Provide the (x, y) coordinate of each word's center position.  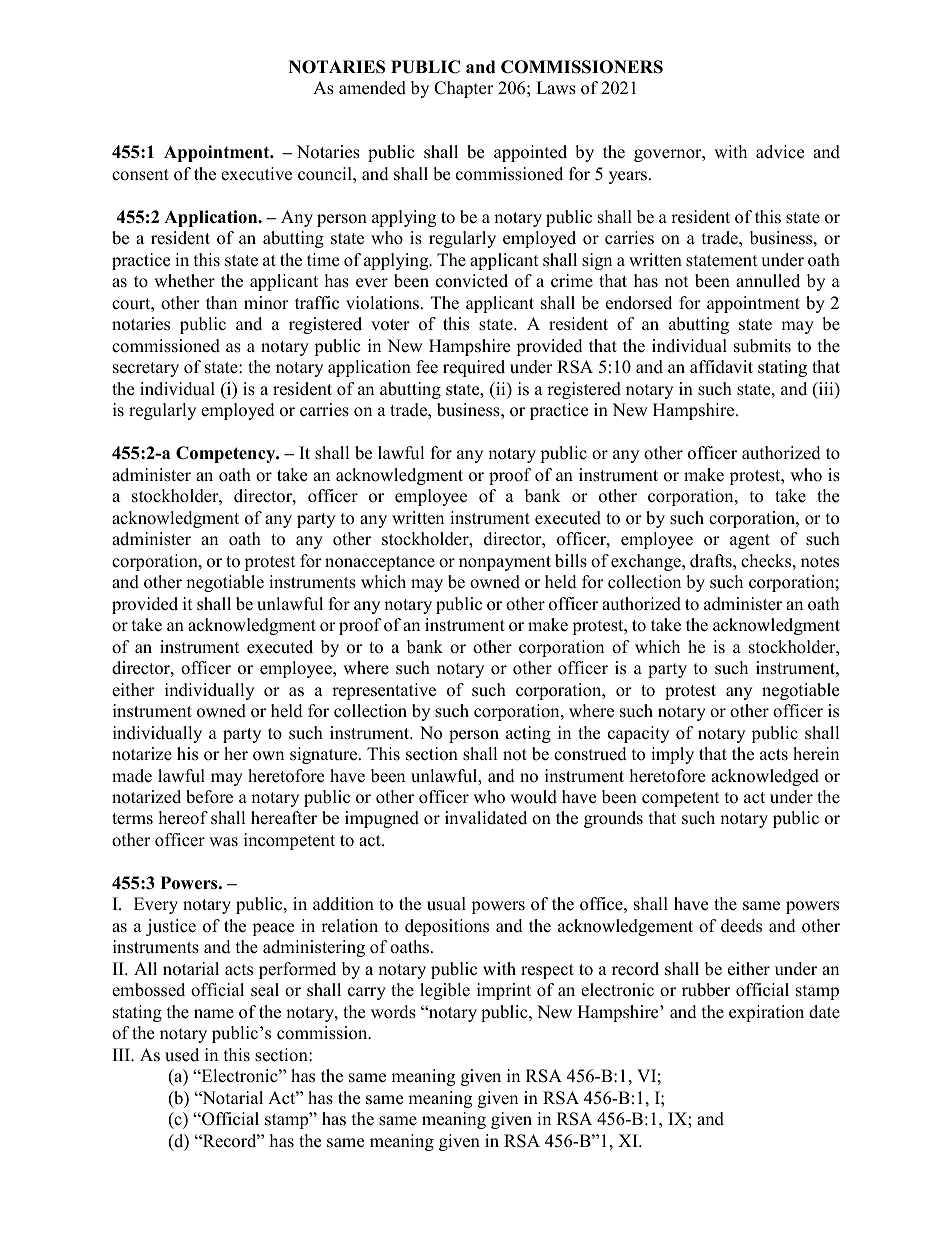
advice (780, 152)
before (209, 797)
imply (672, 755)
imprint (504, 991)
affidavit (721, 367)
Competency (227, 454)
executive (256, 174)
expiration (766, 1013)
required (474, 368)
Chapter (464, 89)
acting (528, 734)
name (214, 1014)
